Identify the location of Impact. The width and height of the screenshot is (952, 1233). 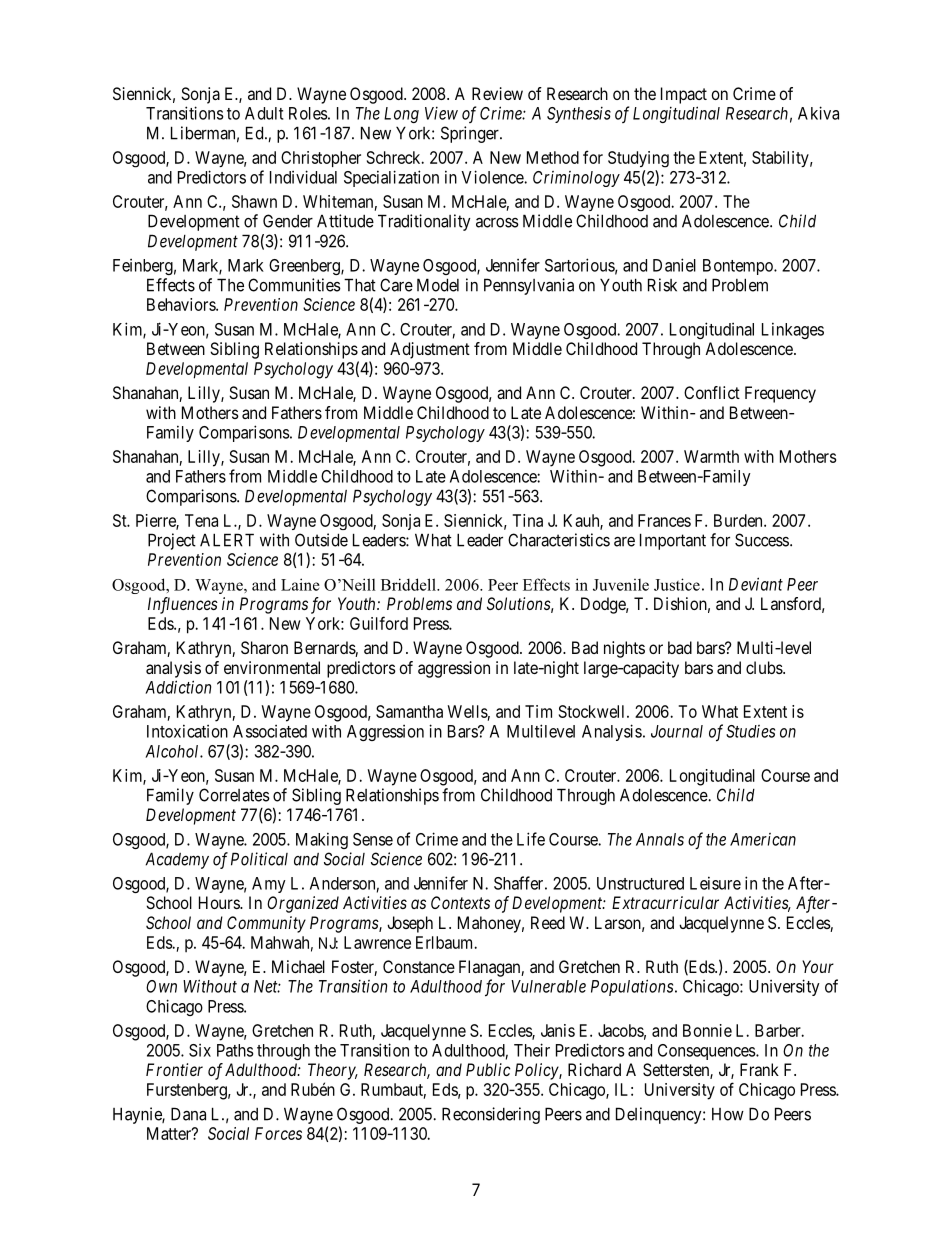
(684, 95).
